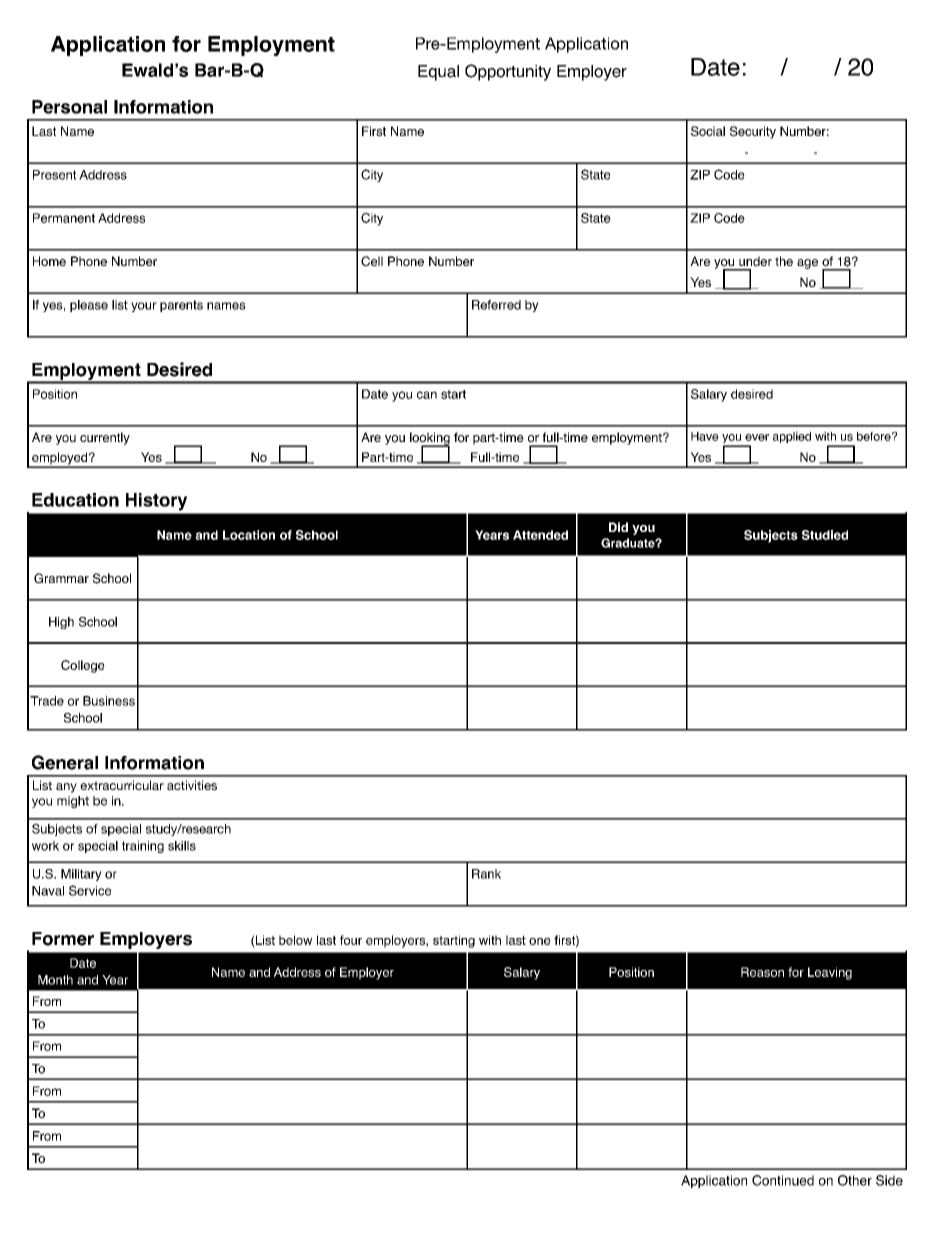 The height and width of the screenshot is (1233, 952). I want to click on Rank, so click(486, 874).
